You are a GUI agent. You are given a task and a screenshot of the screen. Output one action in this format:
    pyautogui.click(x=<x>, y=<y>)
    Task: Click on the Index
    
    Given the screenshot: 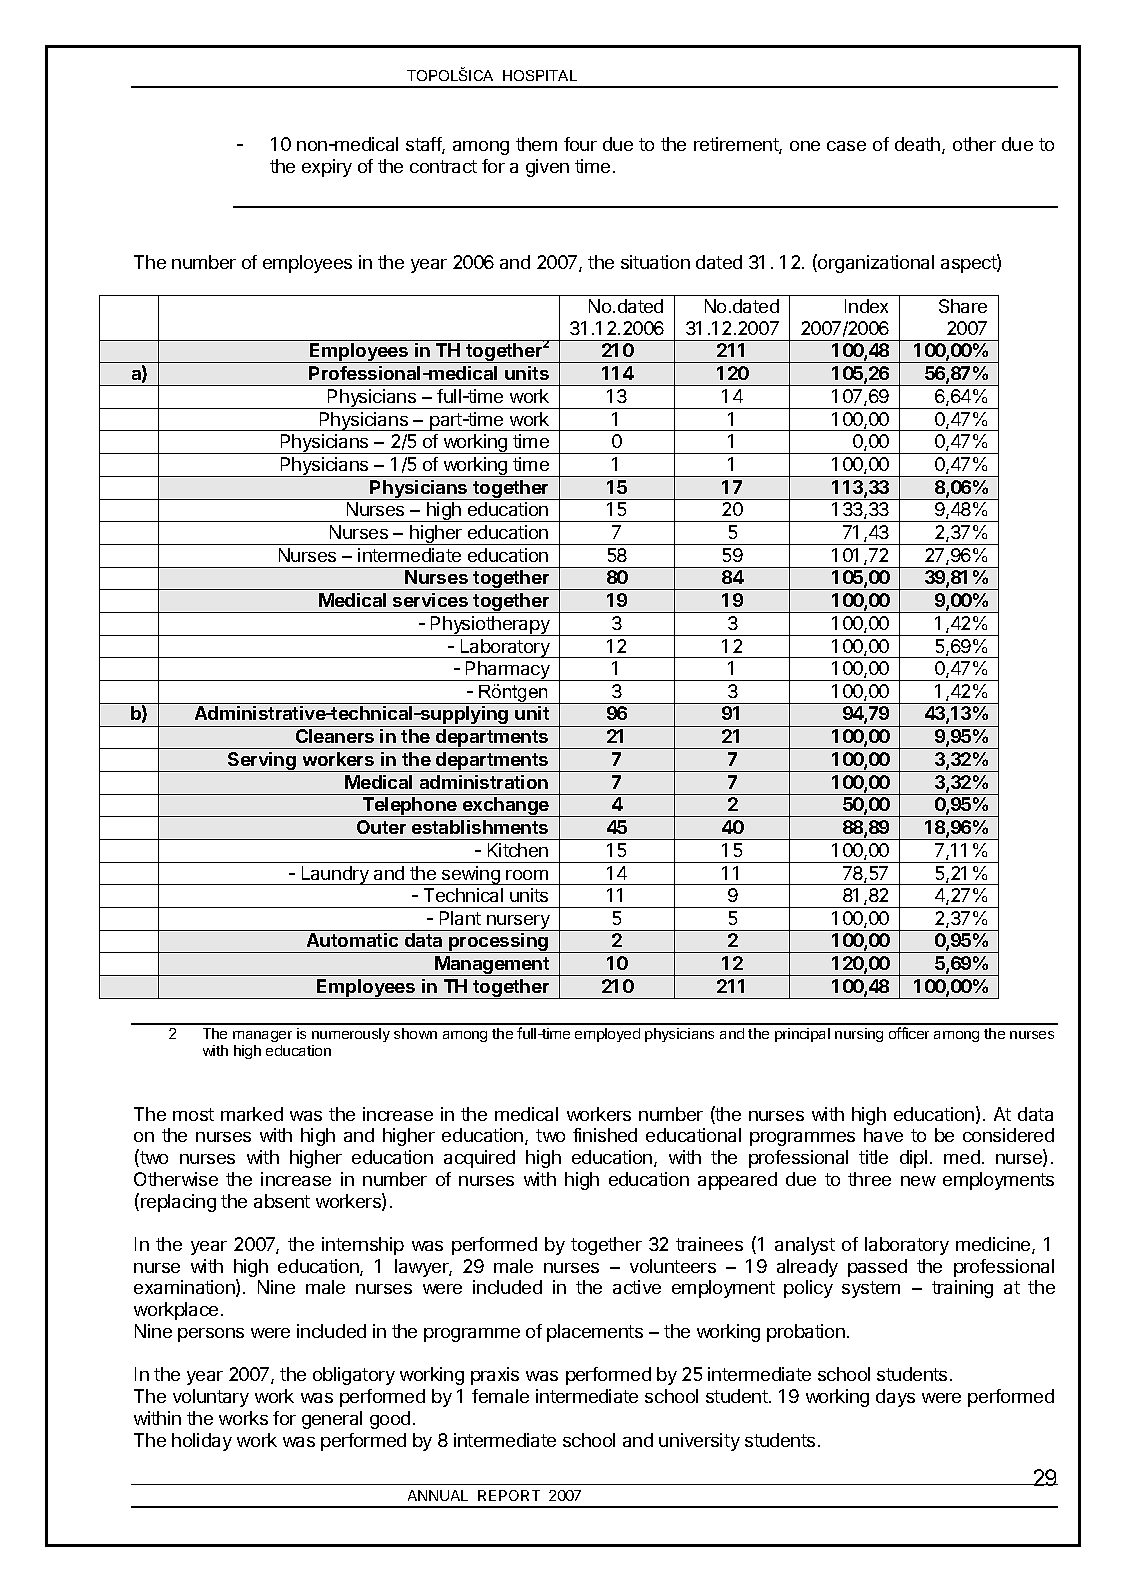 What is the action you would take?
    pyautogui.click(x=866, y=306)
